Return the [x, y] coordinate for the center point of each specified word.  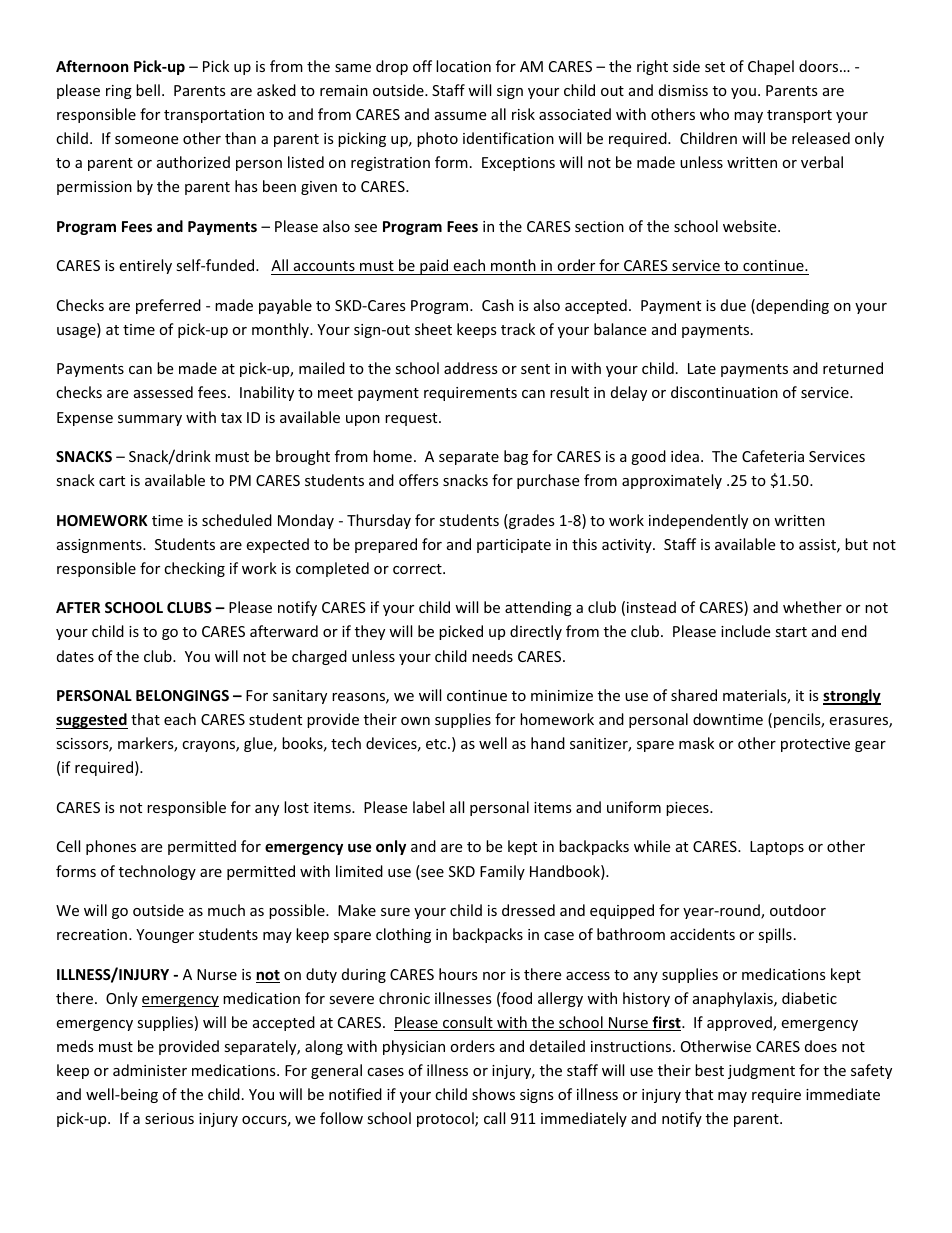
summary [150, 420]
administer [150, 1070]
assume [460, 116]
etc [437, 744]
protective [815, 745]
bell [148, 90]
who [714, 114]
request [412, 419]
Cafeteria [773, 456]
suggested [92, 721]
